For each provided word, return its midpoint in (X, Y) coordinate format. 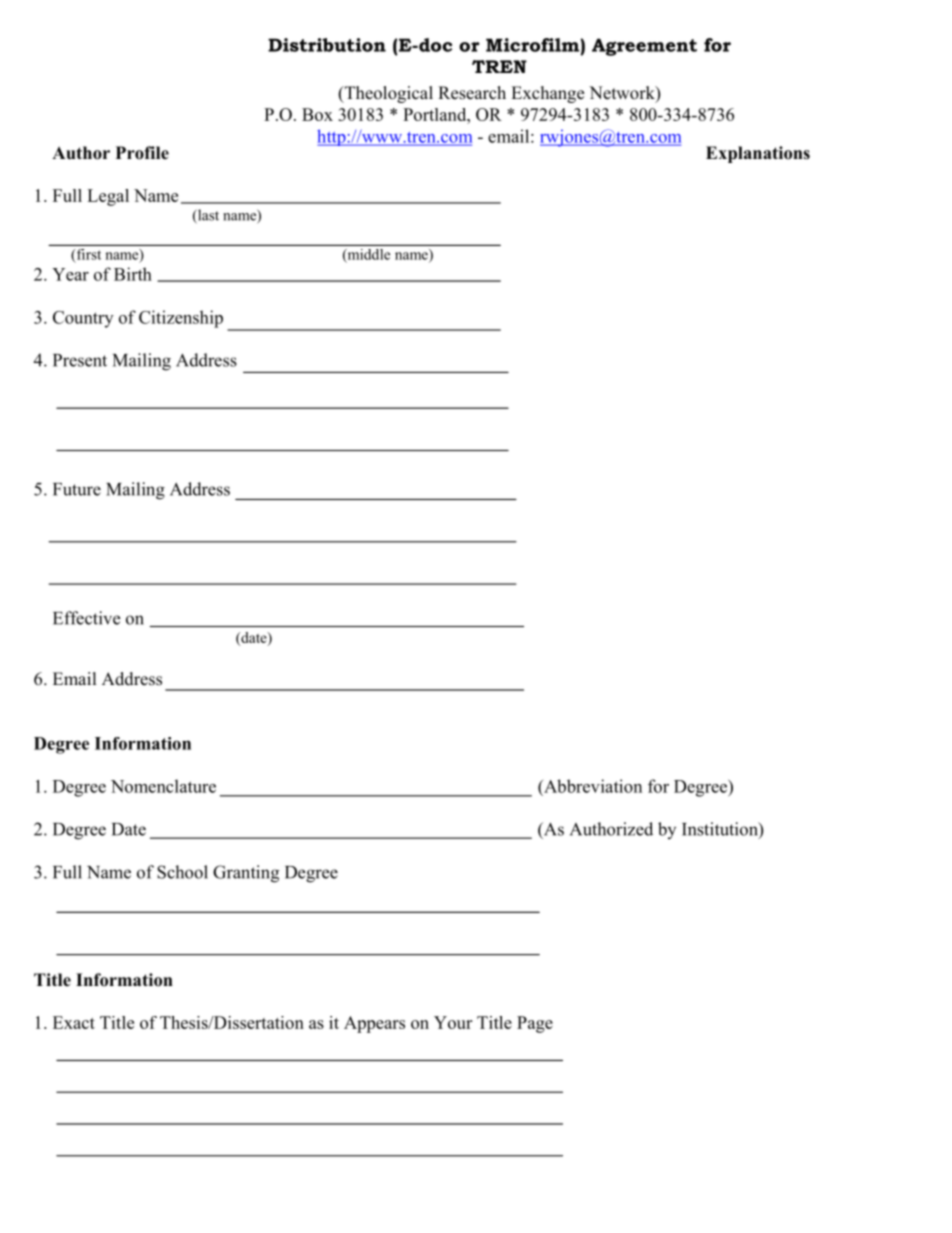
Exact (74, 1022)
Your (453, 1022)
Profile (142, 153)
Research (472, 93)
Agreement (644, 47)
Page (535, 1024)
